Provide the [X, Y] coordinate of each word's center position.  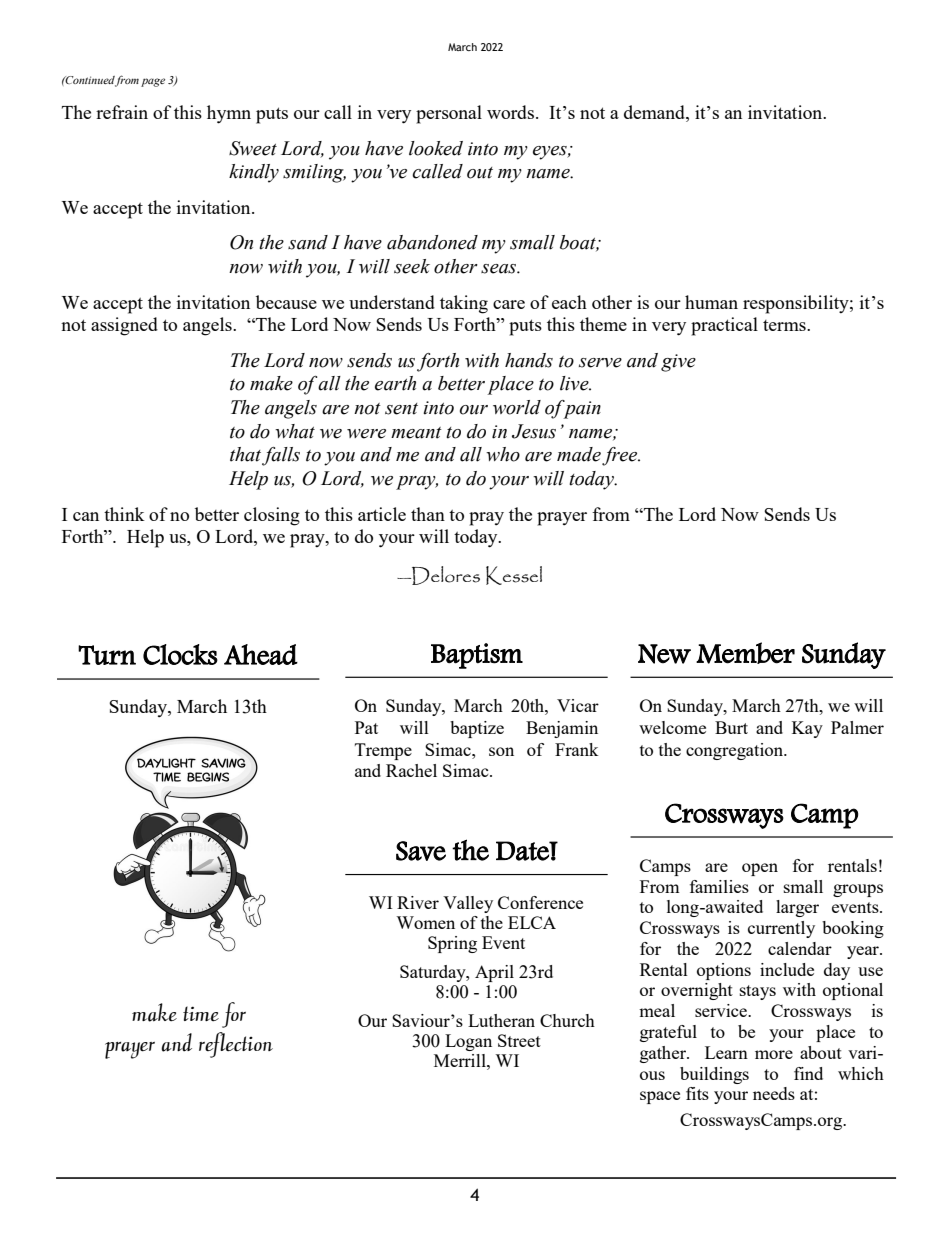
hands [529, 360]
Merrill [461, 1060]
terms [785, 325]
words [512, 112]
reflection [236, 1045]
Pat [366, 727]
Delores [445, 575]
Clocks [180, 654]
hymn [229, 114]
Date [523, 851]
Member [745, 653]
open [760, 869]
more [774, 1054]
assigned [124, 326]
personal [449, 114]
